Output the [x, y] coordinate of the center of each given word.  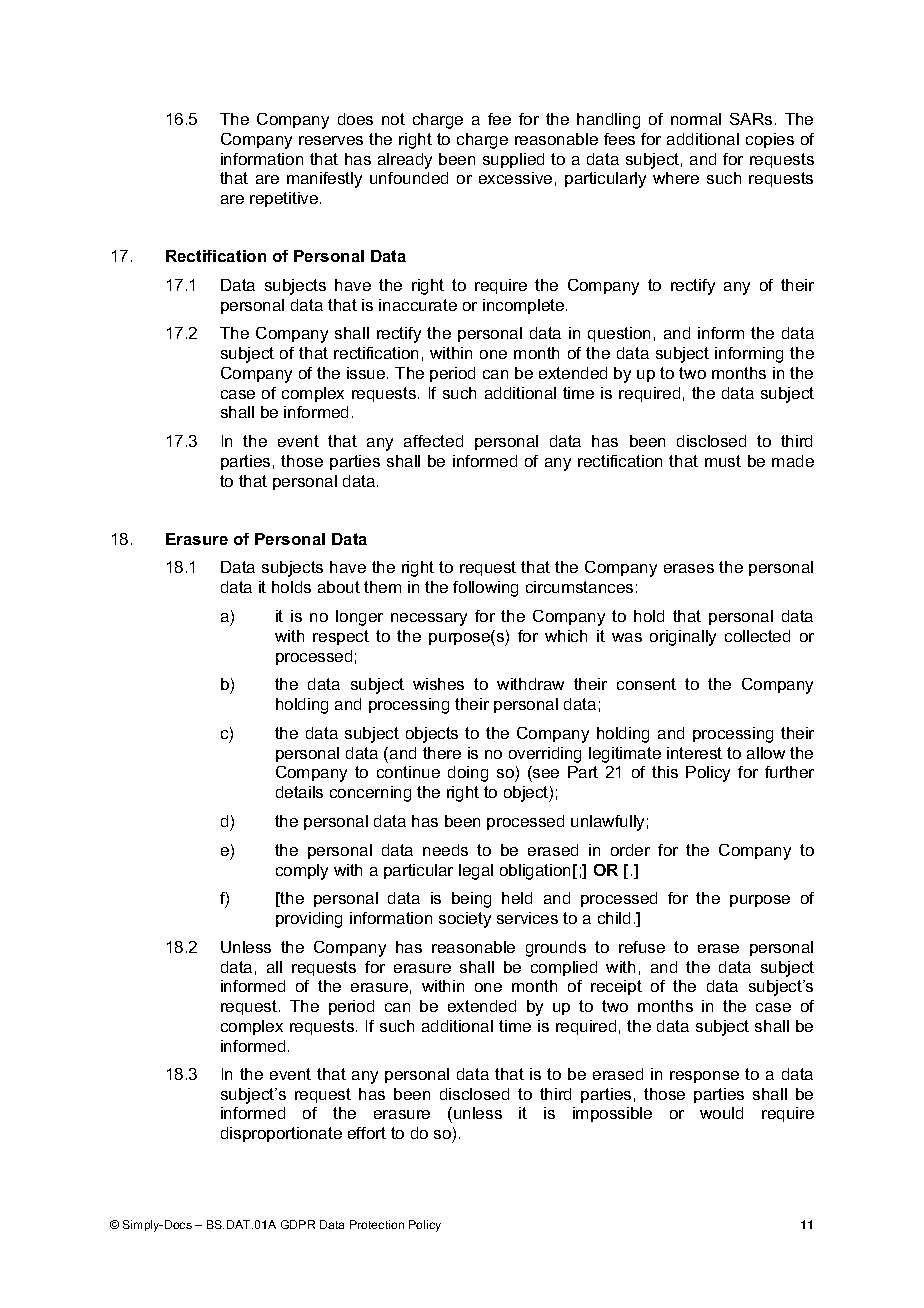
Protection [377, 1224]
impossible [612, 1114]
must [723, 461]
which [566, 636]
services [527, 918]
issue [367, 373]
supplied [513, 160]
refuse [642, 947]
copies [770, 140]
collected [757, 636]
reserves [331, 140]
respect [341, 637]
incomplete [525, 306]
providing [309, 920]
